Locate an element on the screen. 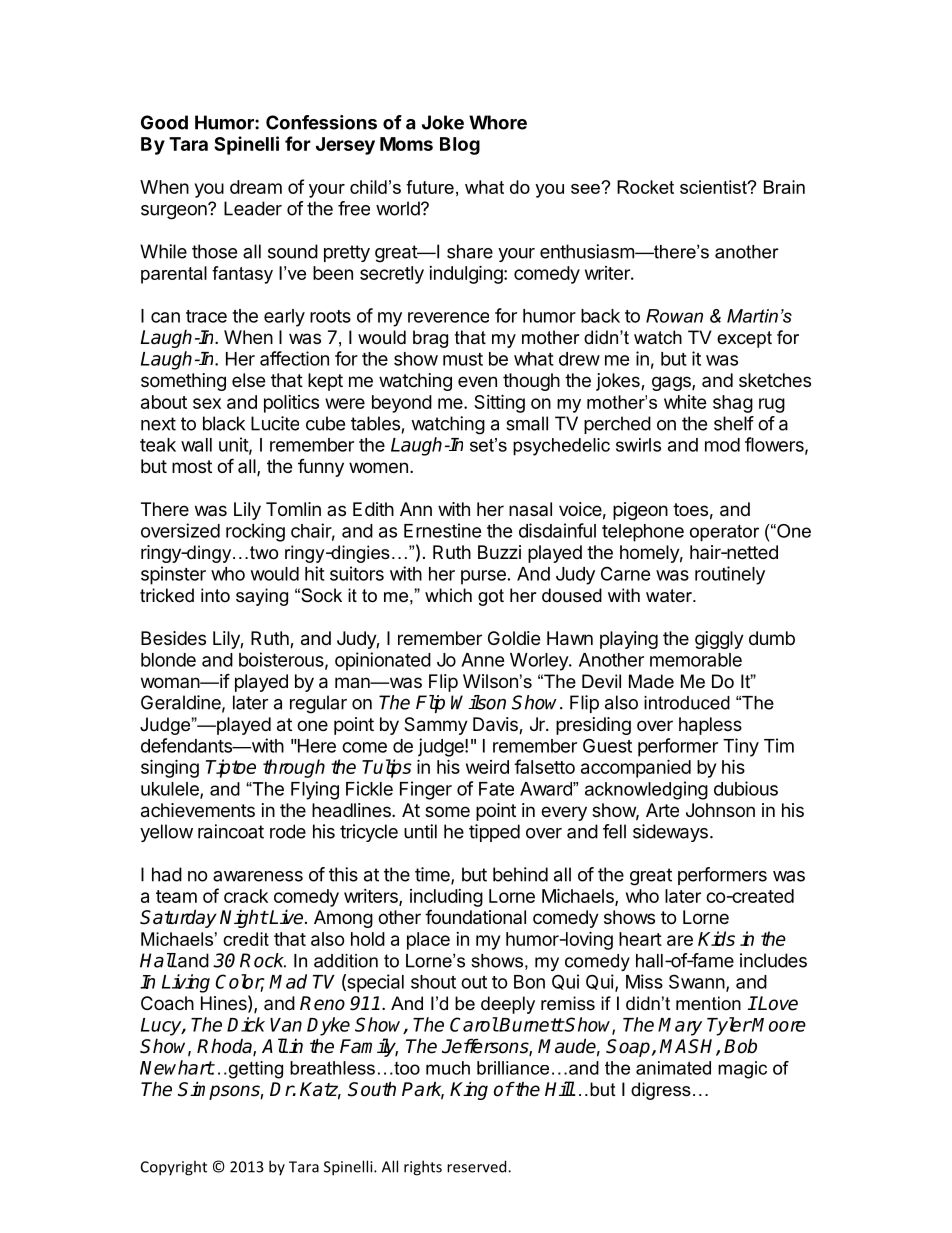 The width and height of the screenshot is (952, 1233). giggly is located at coordinates (719, 640).
